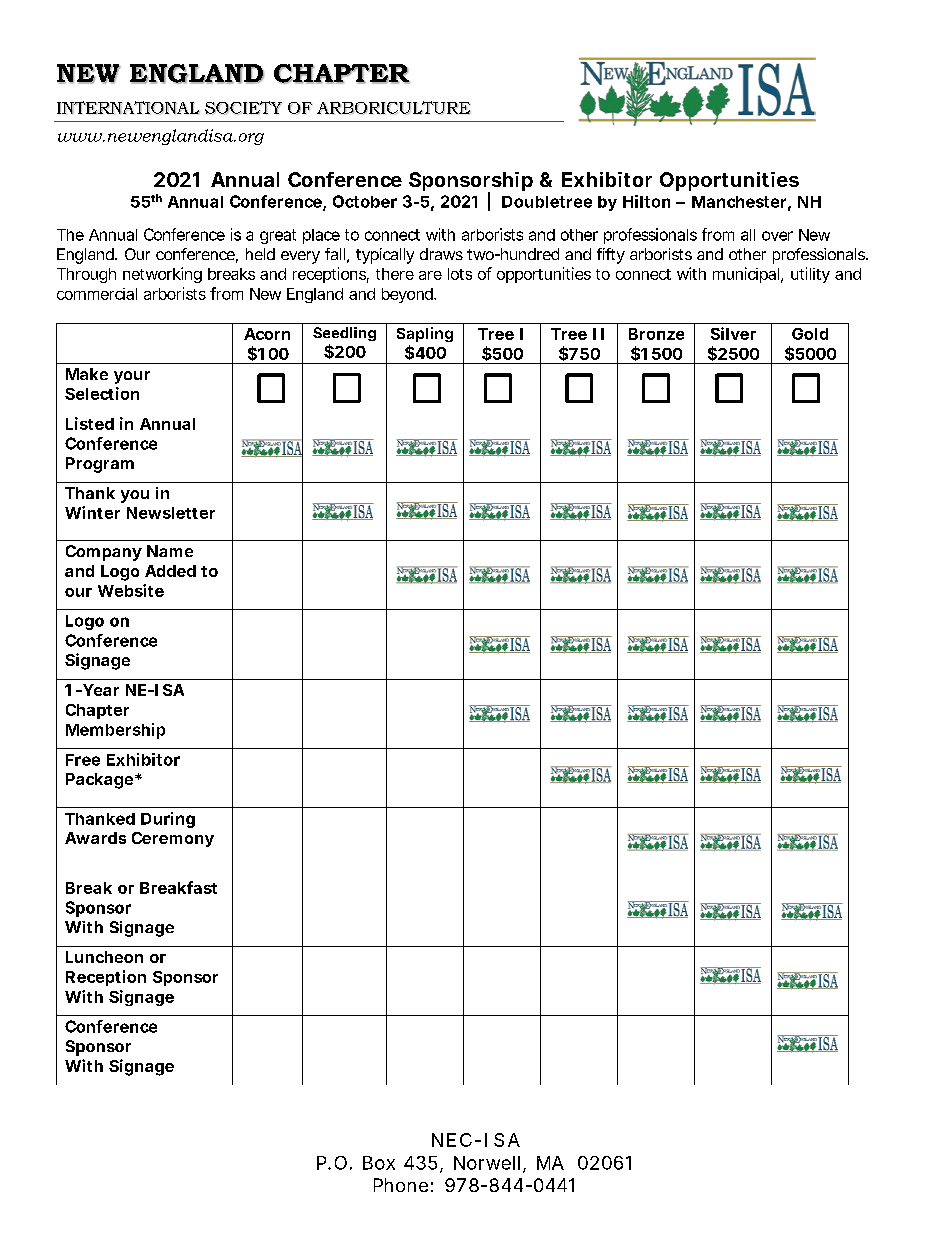  I want to click on Box, so click(379, 1163).
